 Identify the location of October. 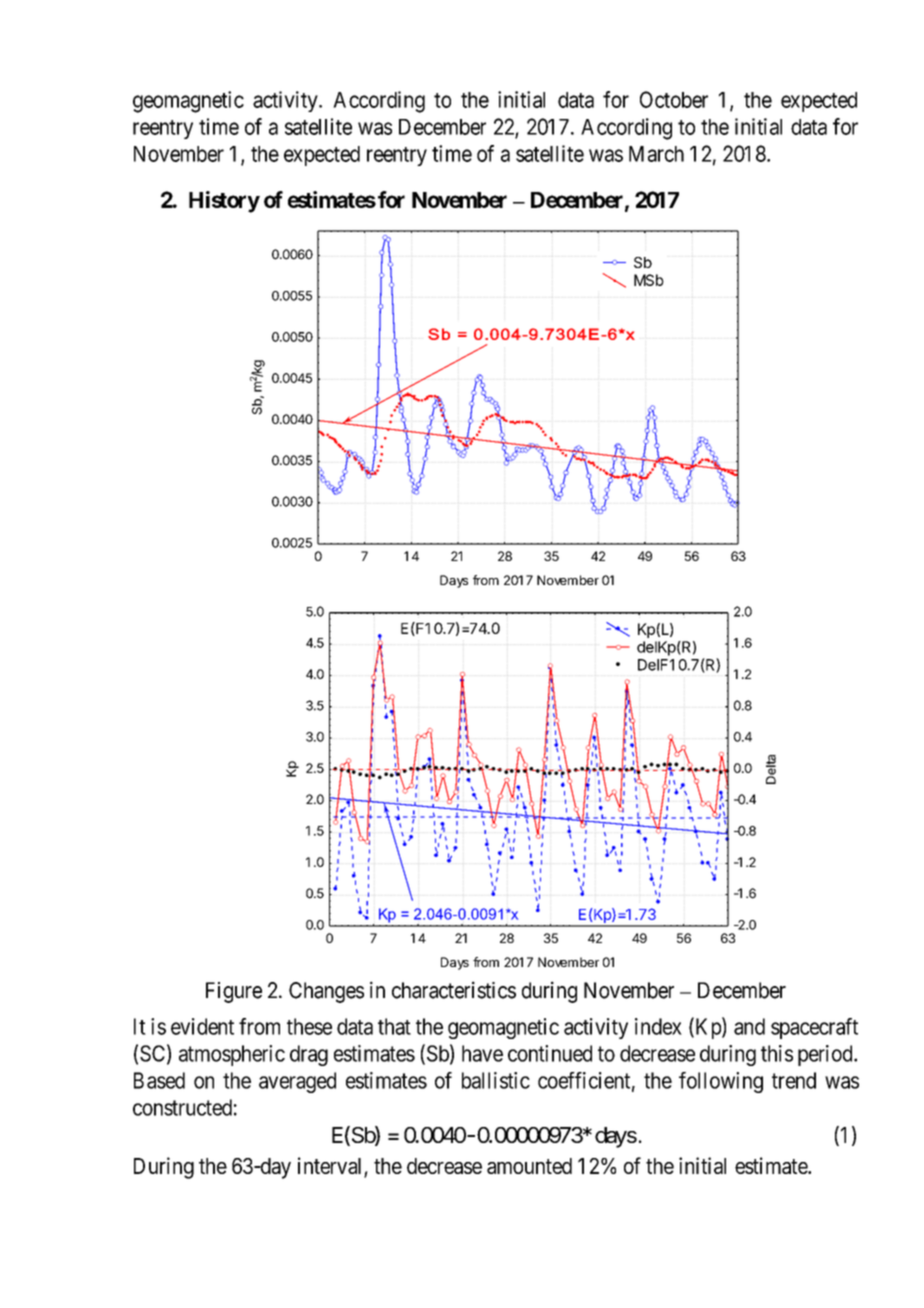
(674, 99).
